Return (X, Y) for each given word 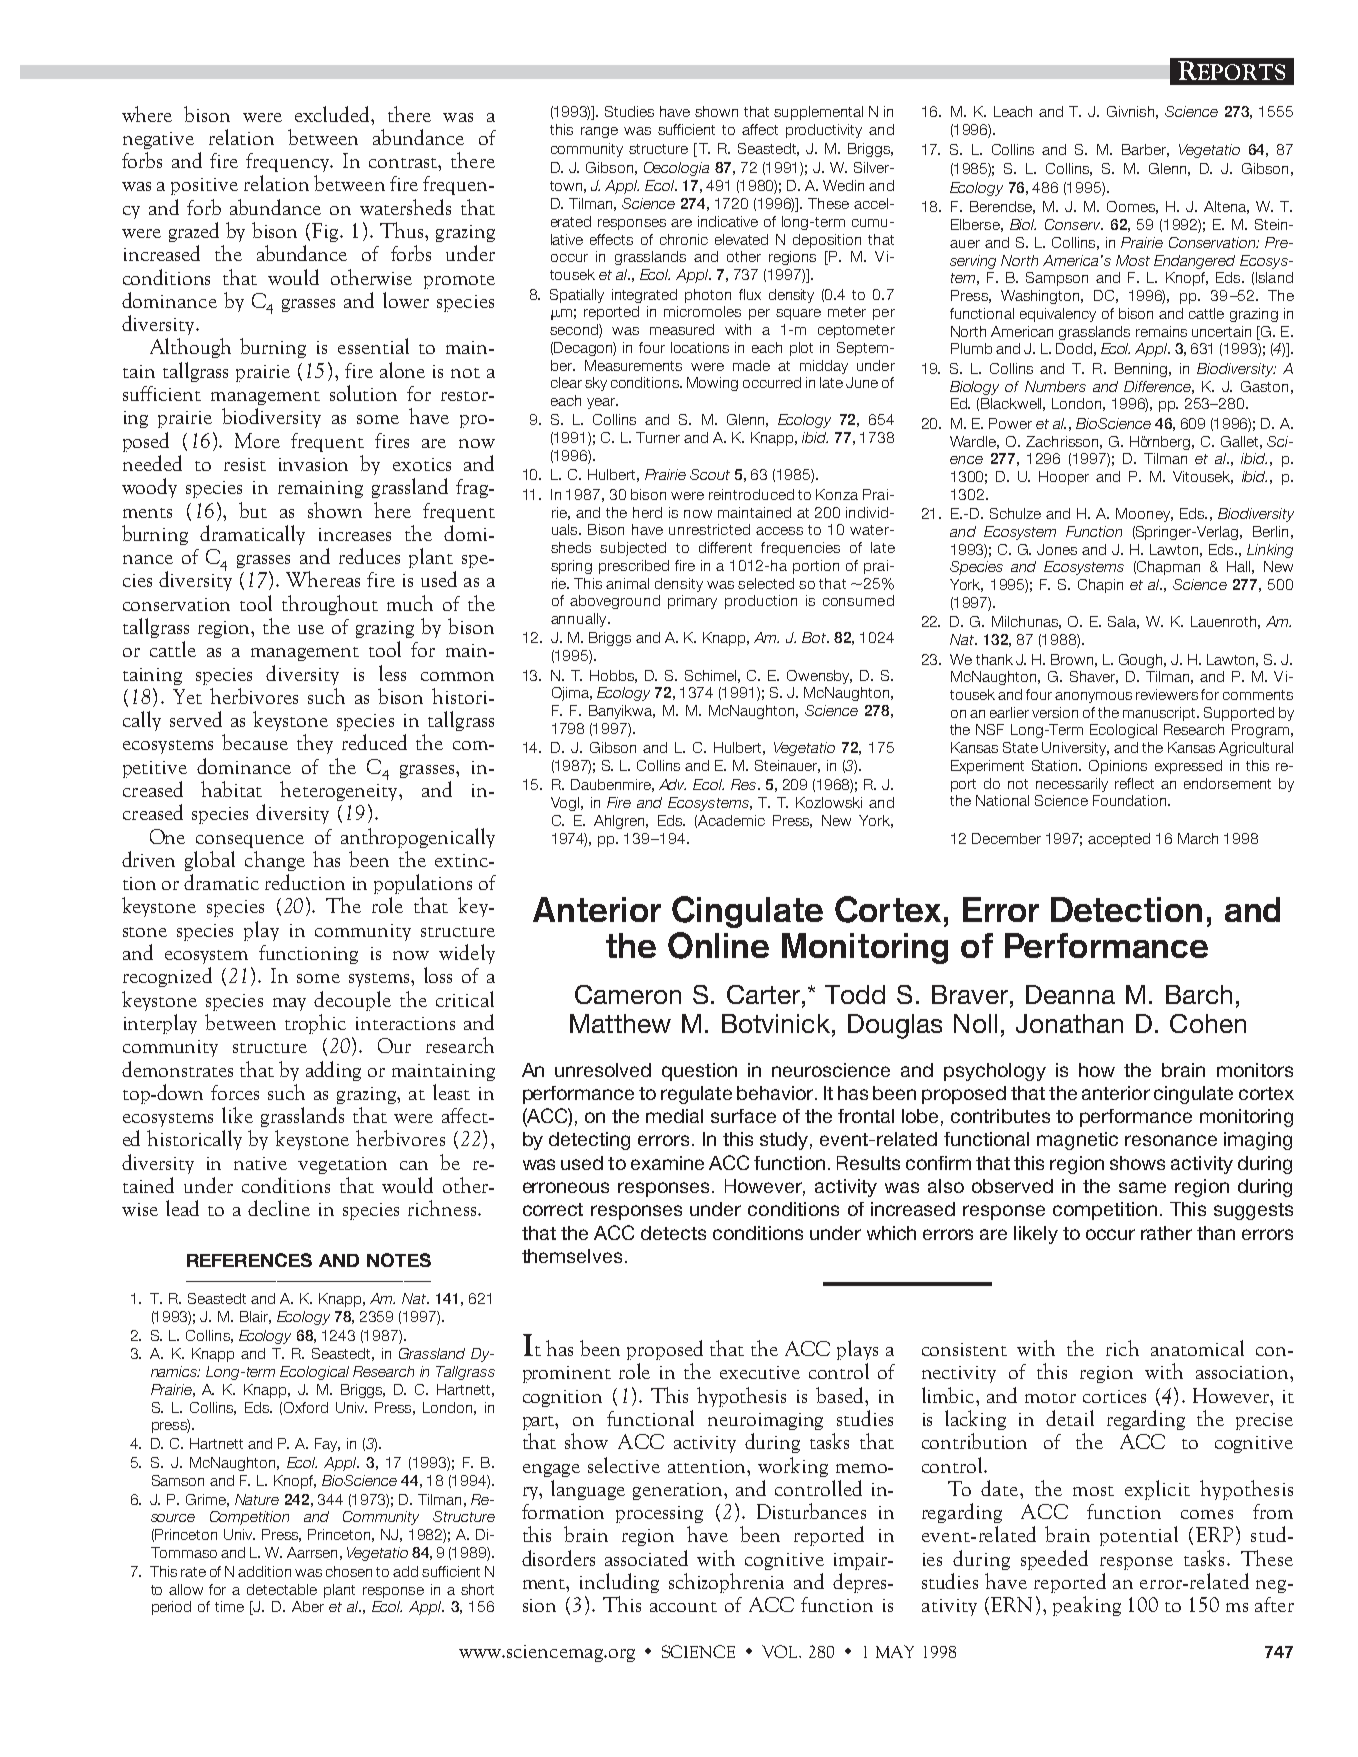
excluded (334, 114)
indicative (728, 221)
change (275, 861)
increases (355, 534)
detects (673, 1233)
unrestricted (709, 529)
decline (279, 1208)
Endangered (1194, 262)
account (683, 1607)
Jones (1057, 549)
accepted (1119, 840)
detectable (282, 1589)
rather (1166, 1233)
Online (718, 945)
